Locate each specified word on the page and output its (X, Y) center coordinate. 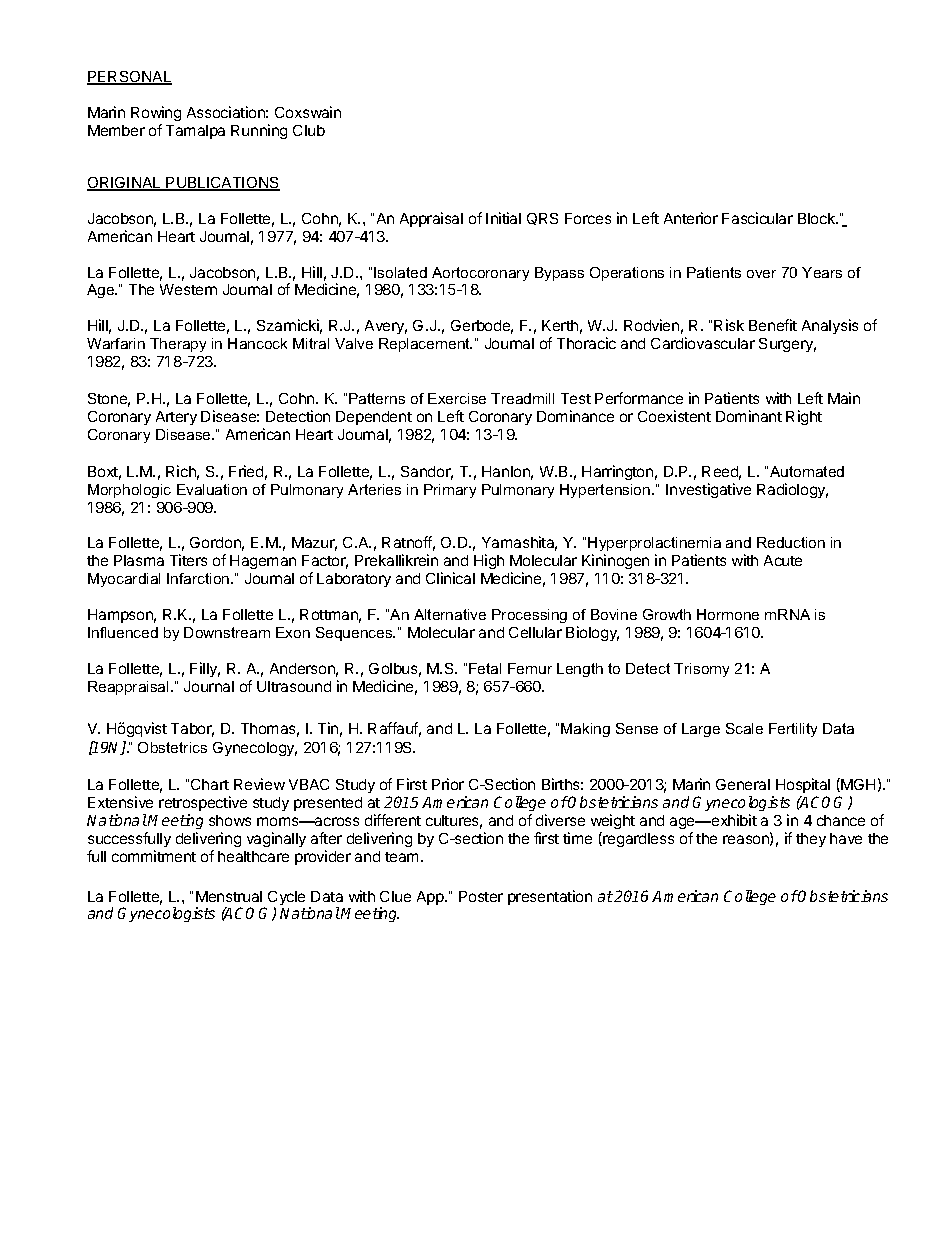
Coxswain (308, 112)
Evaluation (212, 489)
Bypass (559, 274)
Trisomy (701, 670)
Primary (450, 491)
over (761, 274)
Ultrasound (294, 686)
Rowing (156, 113)
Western (188, 289)
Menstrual (229, 896)
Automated (807, 471)
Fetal (485, 668)
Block (818, 218)
